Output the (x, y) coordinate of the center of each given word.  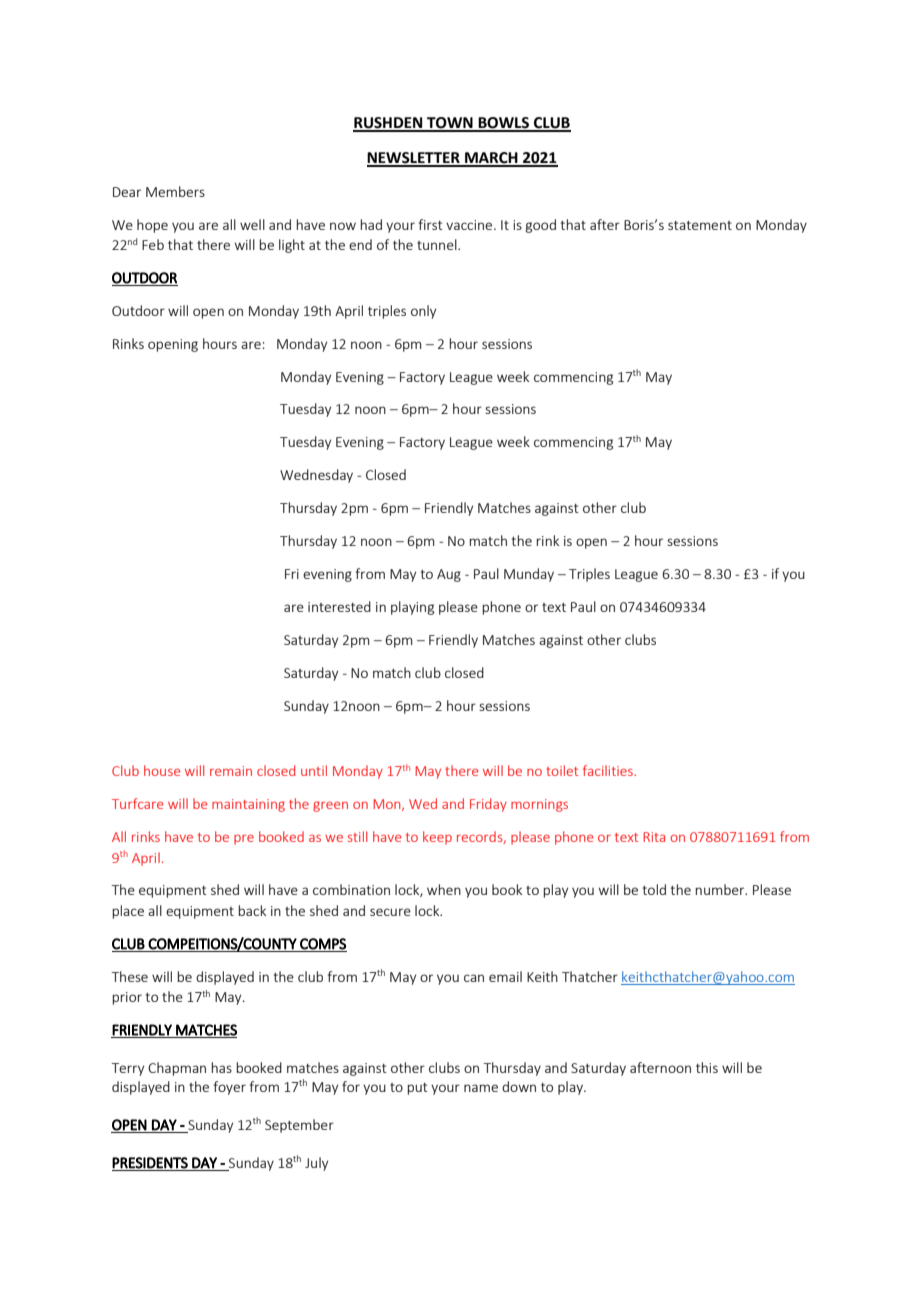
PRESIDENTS (150, 1163)
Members (175, 191)
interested (339, 606)
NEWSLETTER (414, 159)
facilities (609, 770)
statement (700, 225)
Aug (449, 575)
